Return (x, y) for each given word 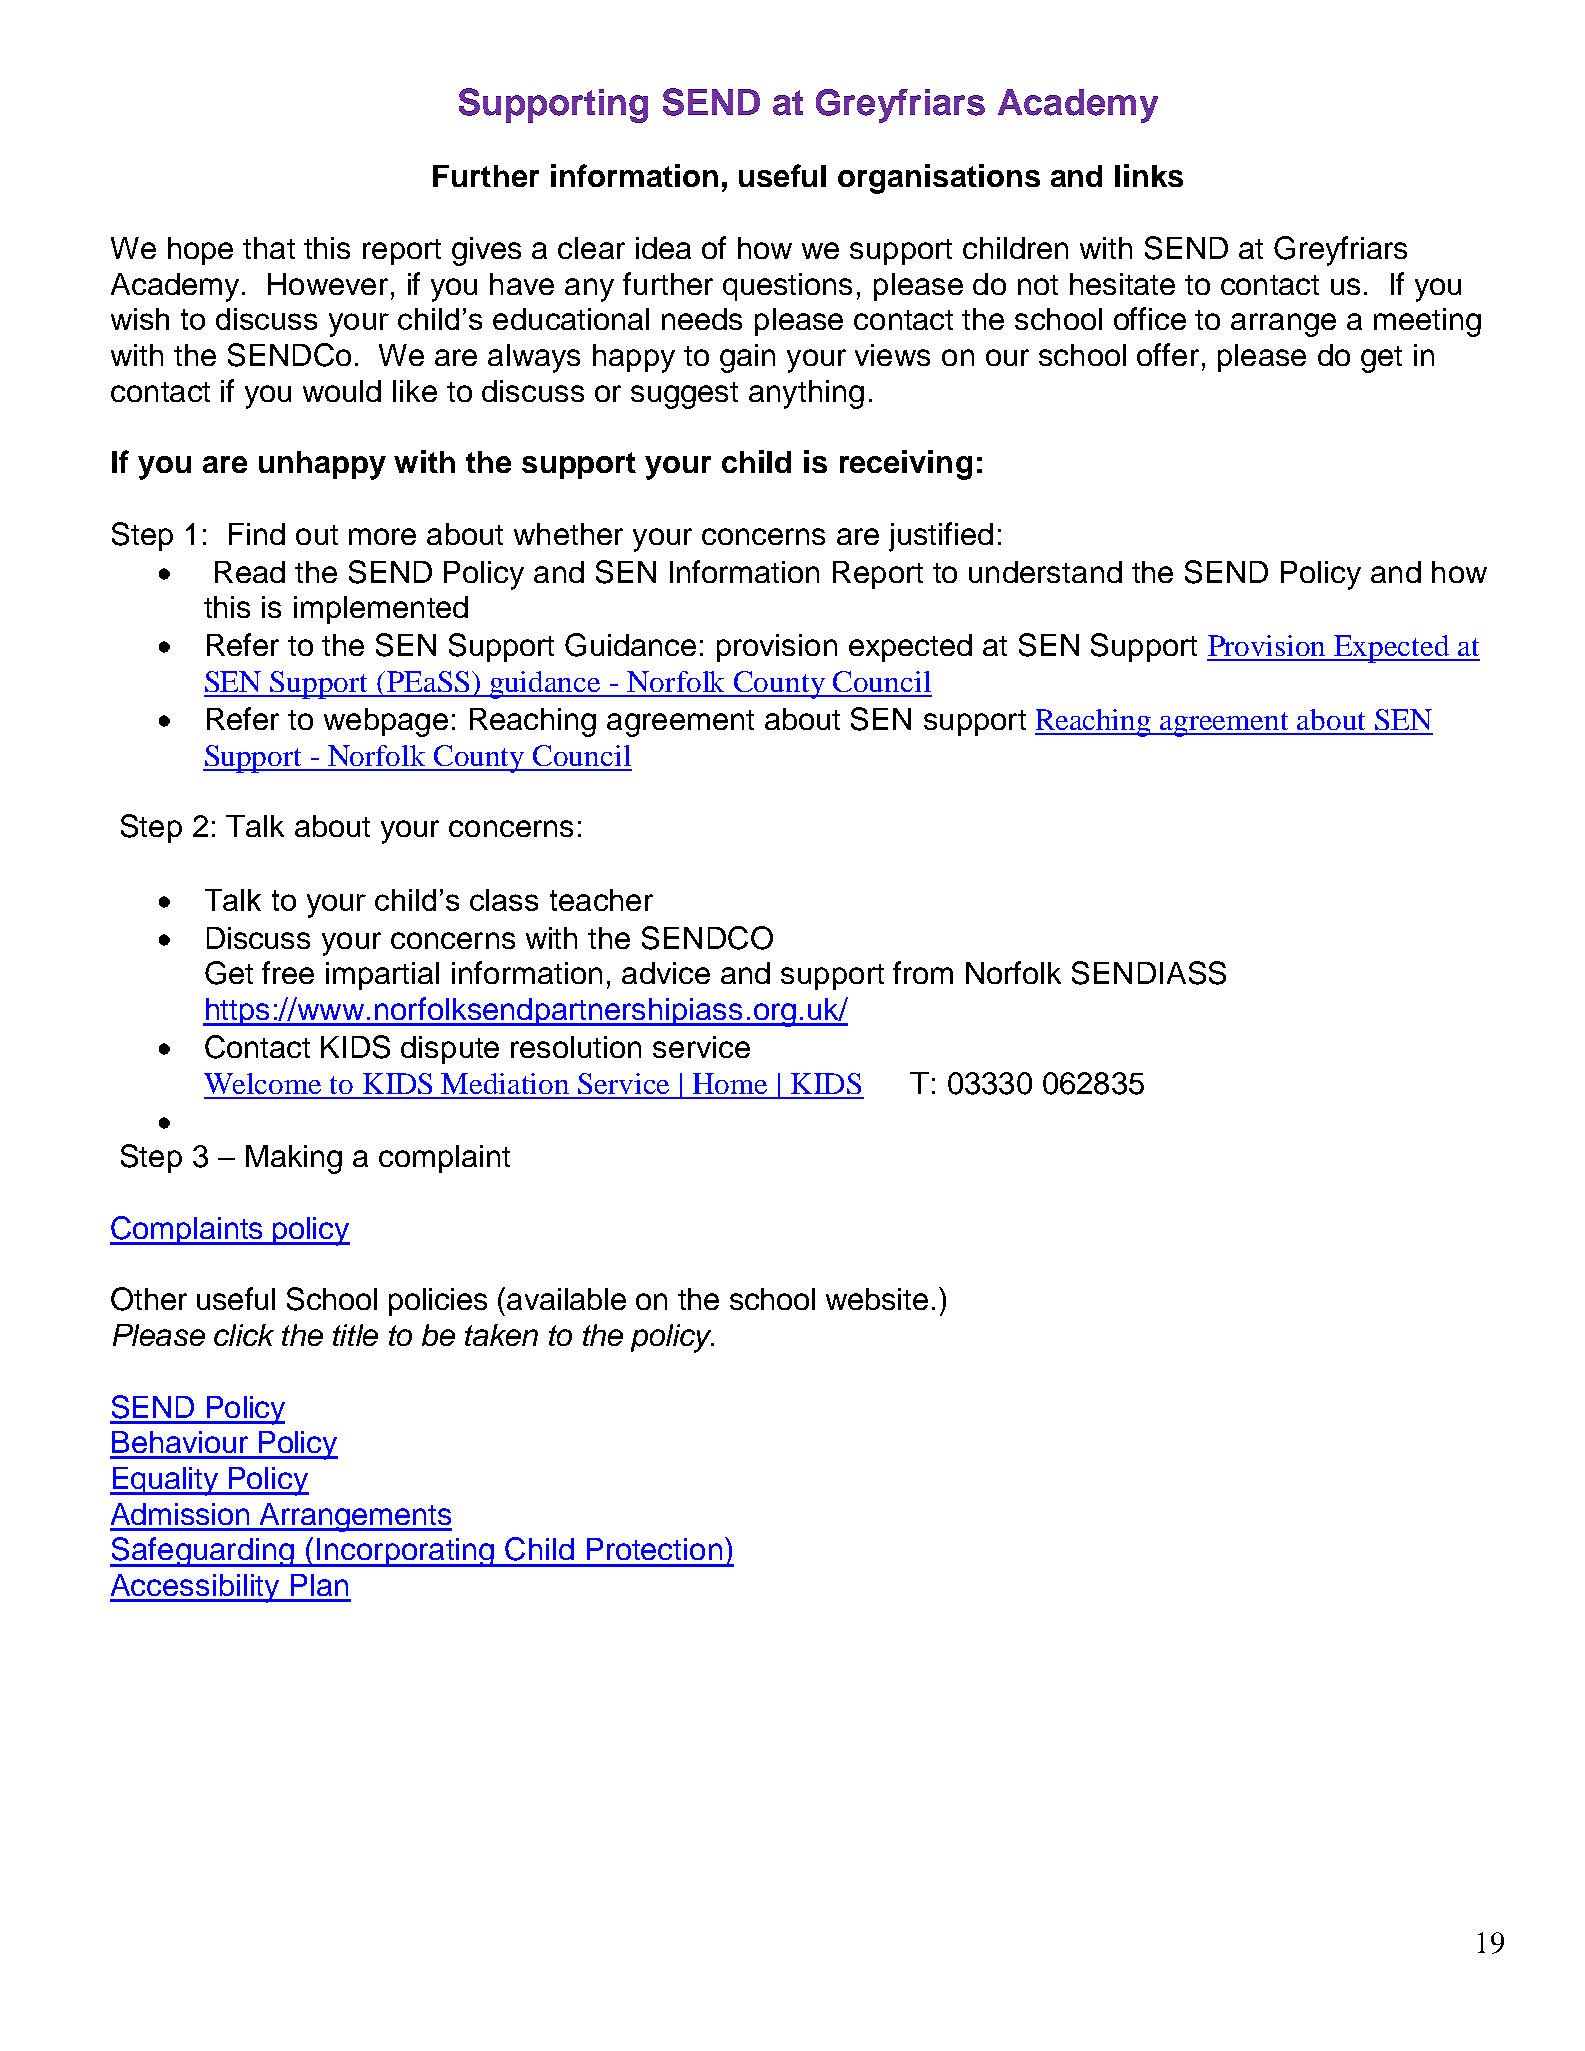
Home (730, 1083)
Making (294, 1159)
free (288, 972)
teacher (601, 900)
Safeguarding (203, 1552)
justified (941, 537)
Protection (654, 1549)
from (923, 972)
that (269, 248)
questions (787, 287)
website (877, 1299)
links (1149, 175)
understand (1045, 572)
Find (257, 534)
